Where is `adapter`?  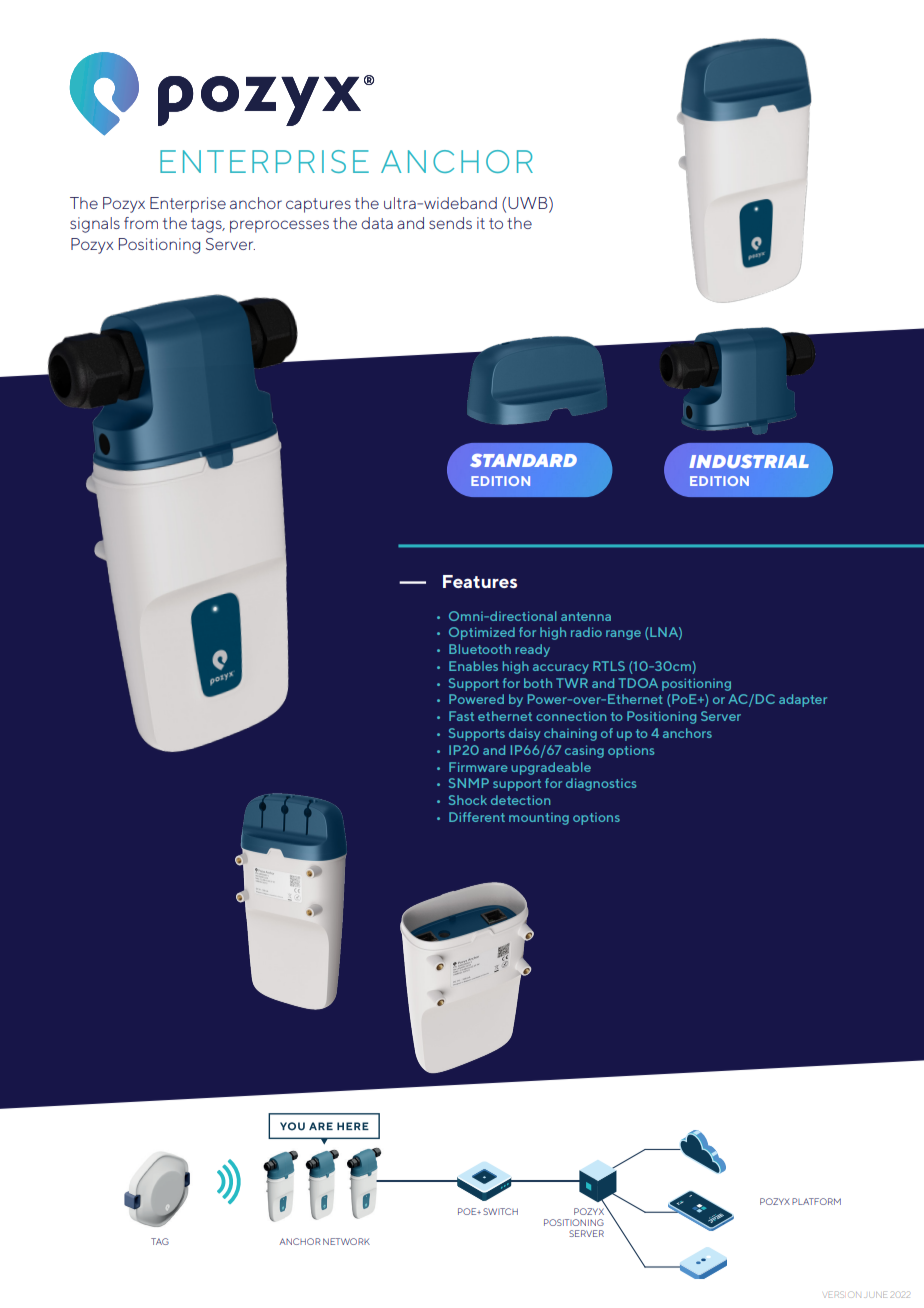 adapter is located at coordinates (803, 700).
